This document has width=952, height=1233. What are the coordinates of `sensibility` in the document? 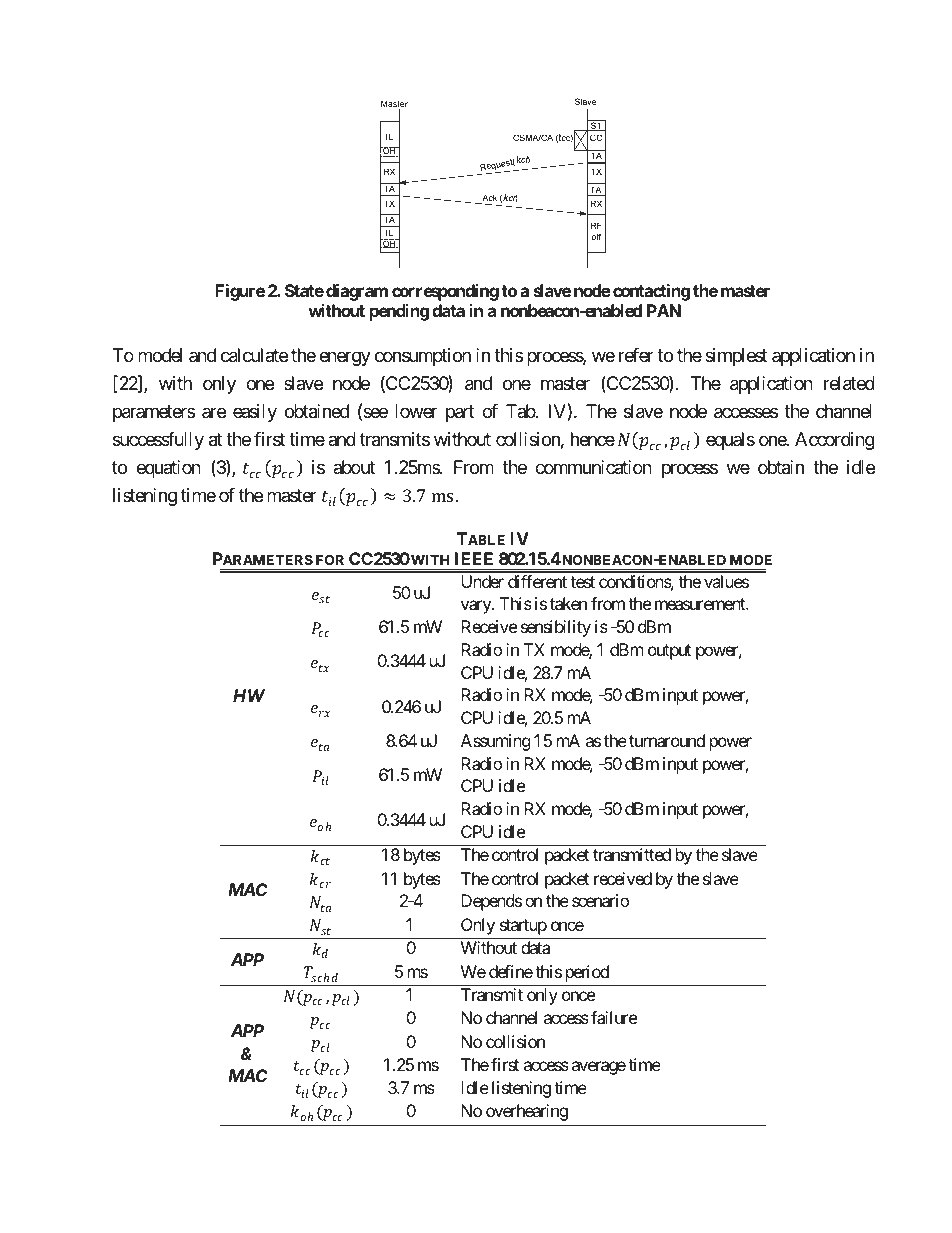 It's located at (556, 628).
